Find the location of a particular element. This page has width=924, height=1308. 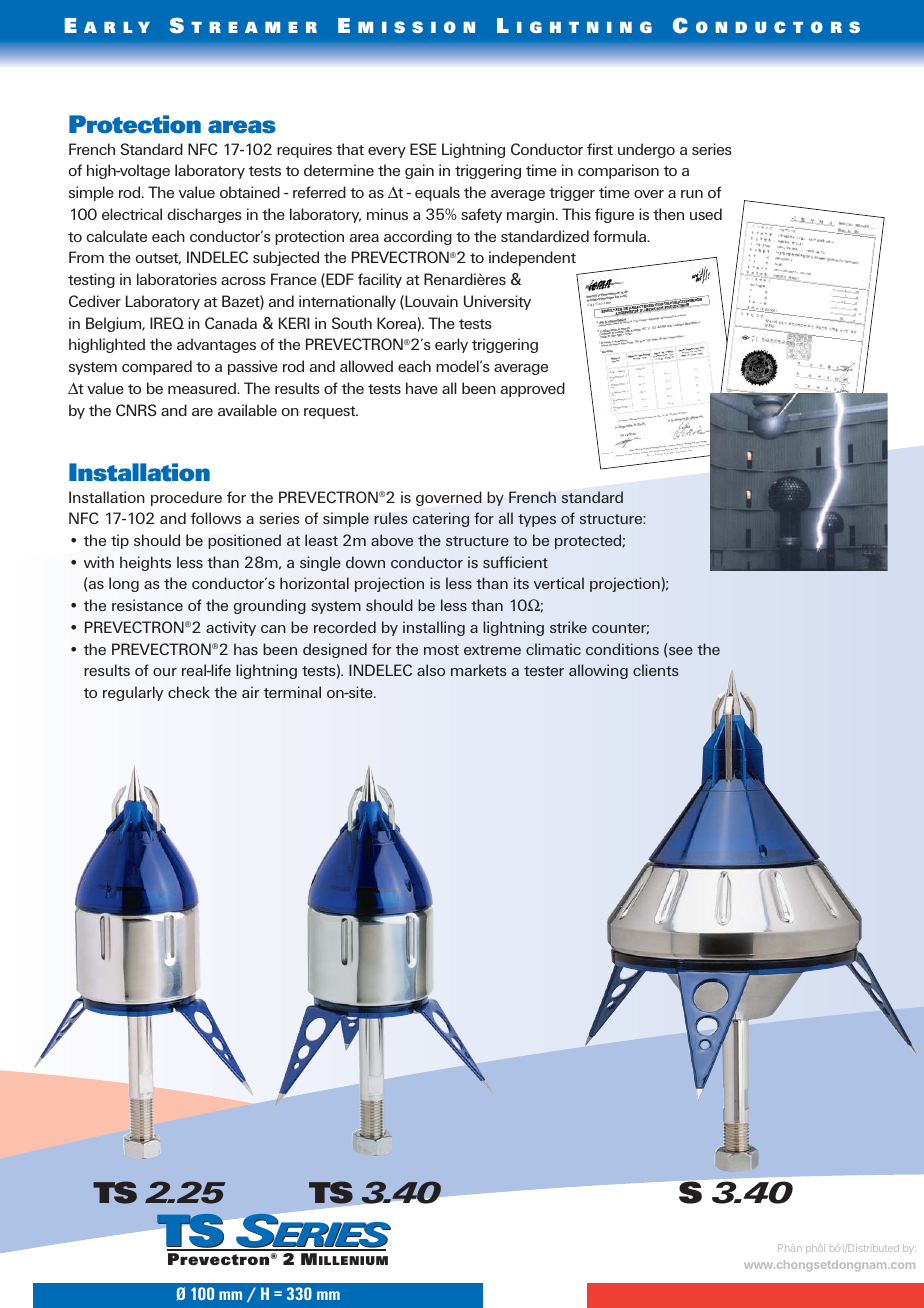

MISSION is located at coordinates (416, 27).
